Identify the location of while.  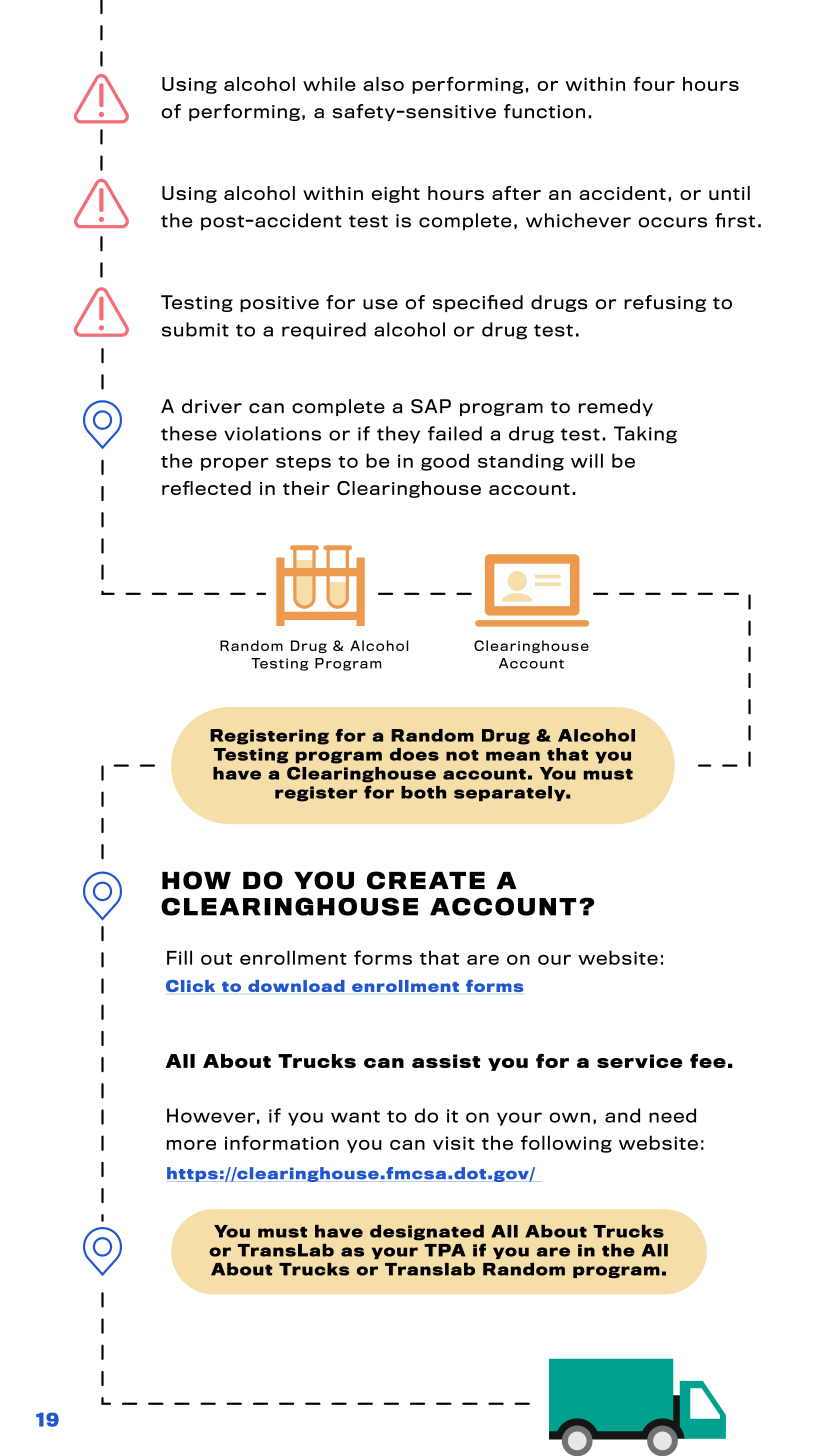
(329, 84).
